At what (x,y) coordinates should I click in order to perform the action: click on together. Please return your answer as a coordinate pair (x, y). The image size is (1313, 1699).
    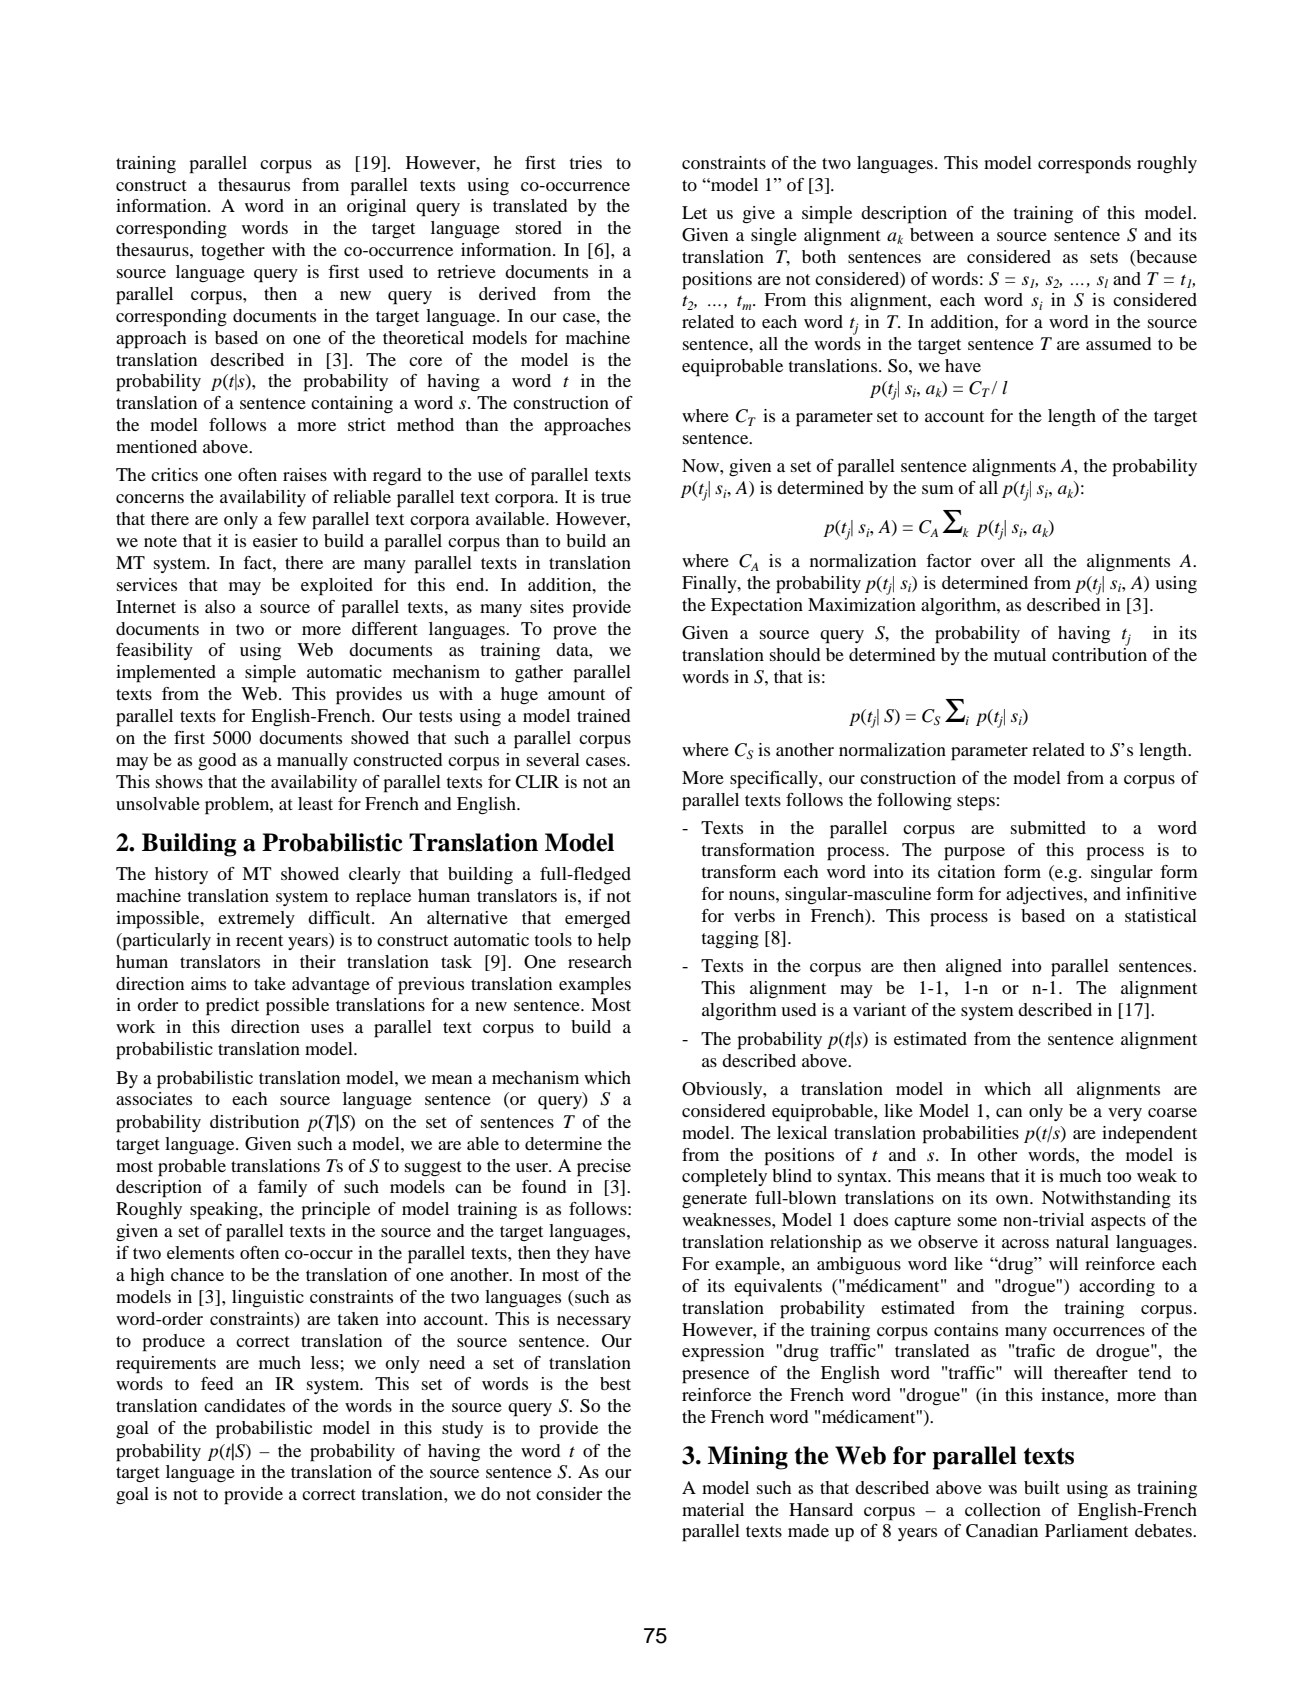
    Looking at the image, I should click on (233, 252).
